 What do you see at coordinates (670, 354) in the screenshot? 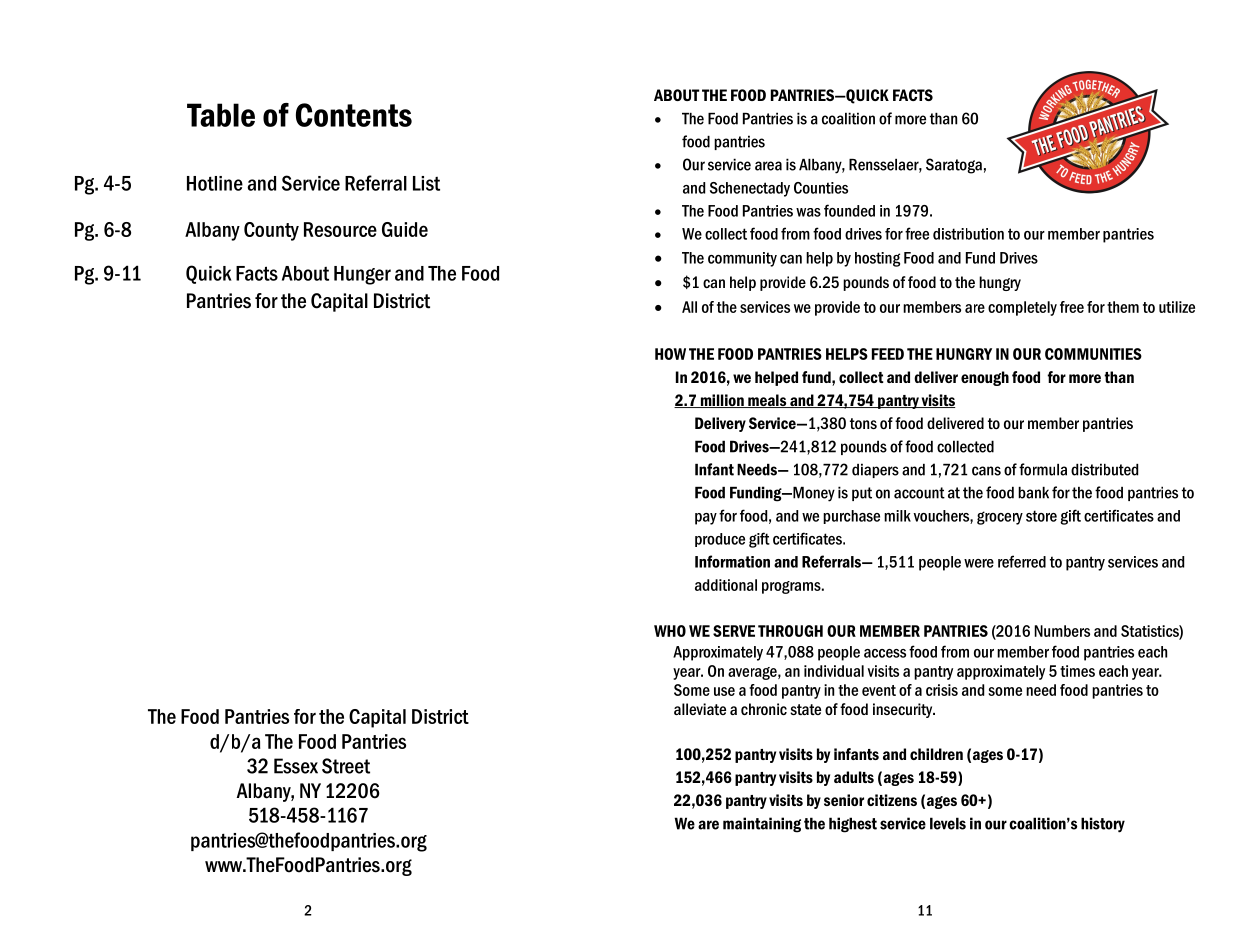
I see `HOW` at bounding box center [670, 354].
